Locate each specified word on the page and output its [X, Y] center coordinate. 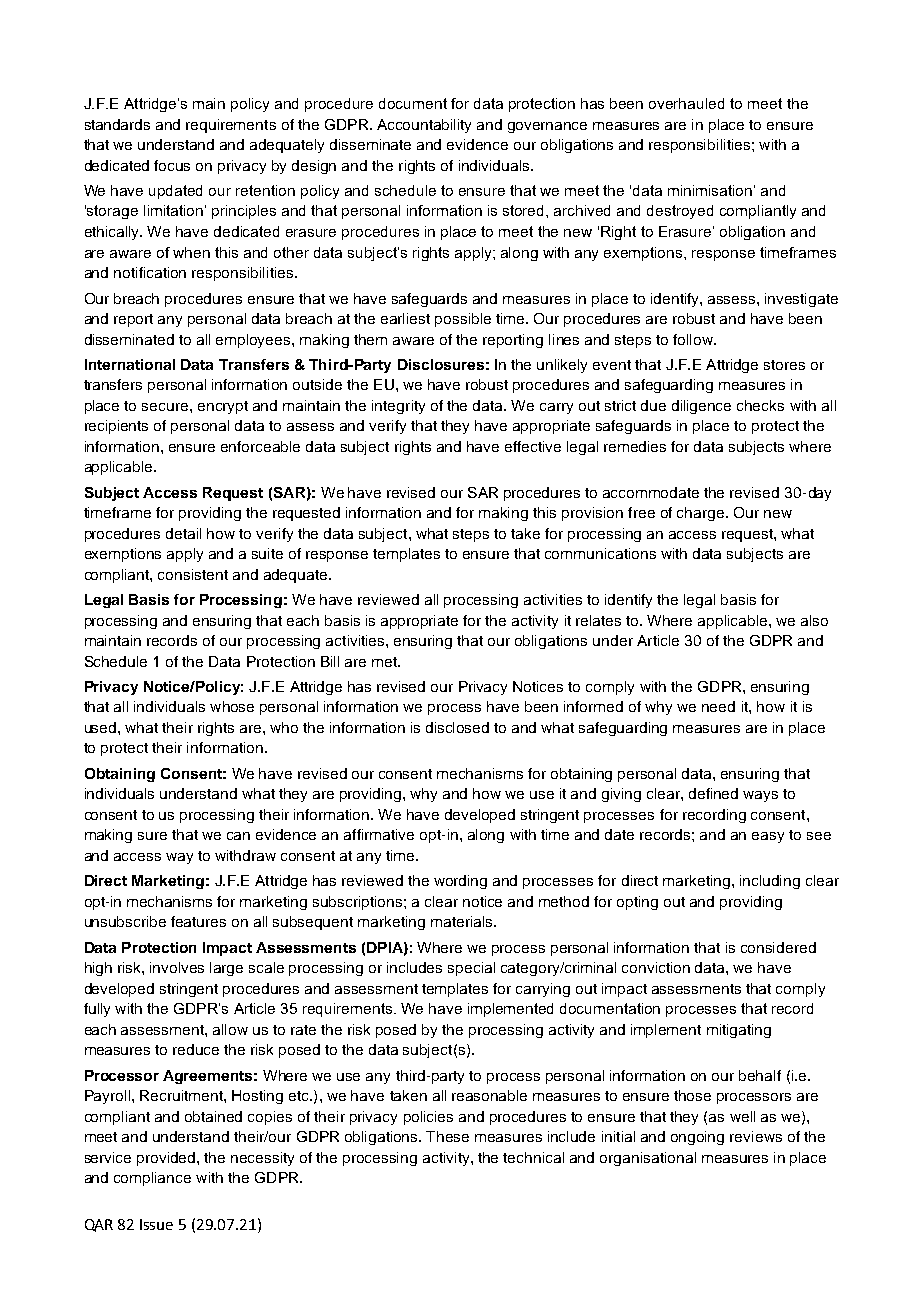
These [447, 1136]
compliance [152, 1179]
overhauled [686, 103]
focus [172, 165]
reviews [756, 1136]
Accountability [424, 126]
